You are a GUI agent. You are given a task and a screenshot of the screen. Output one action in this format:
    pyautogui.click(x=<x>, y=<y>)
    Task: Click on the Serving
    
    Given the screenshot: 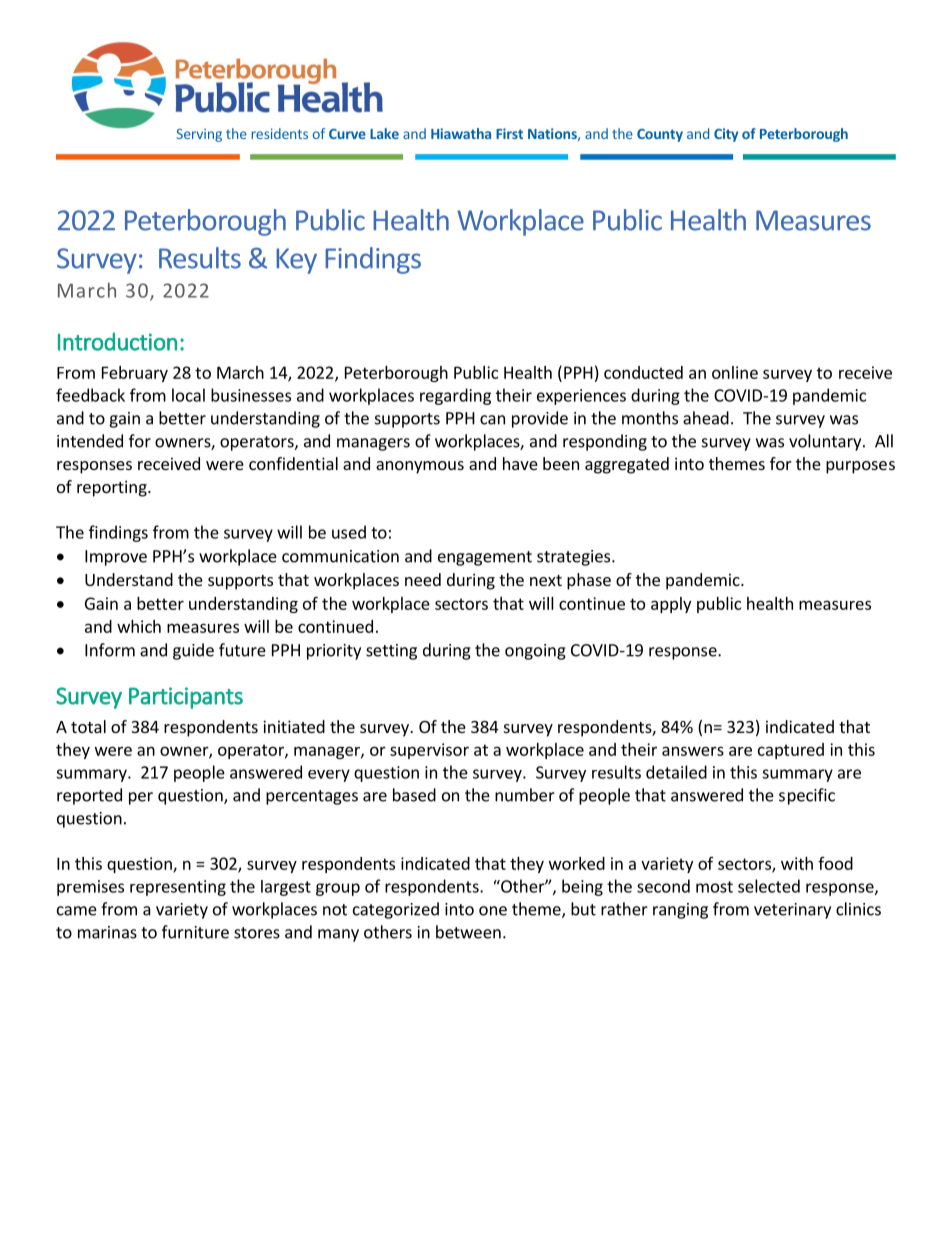 What is the action you would take?
    pyautogui.click(x=199, y=135)
